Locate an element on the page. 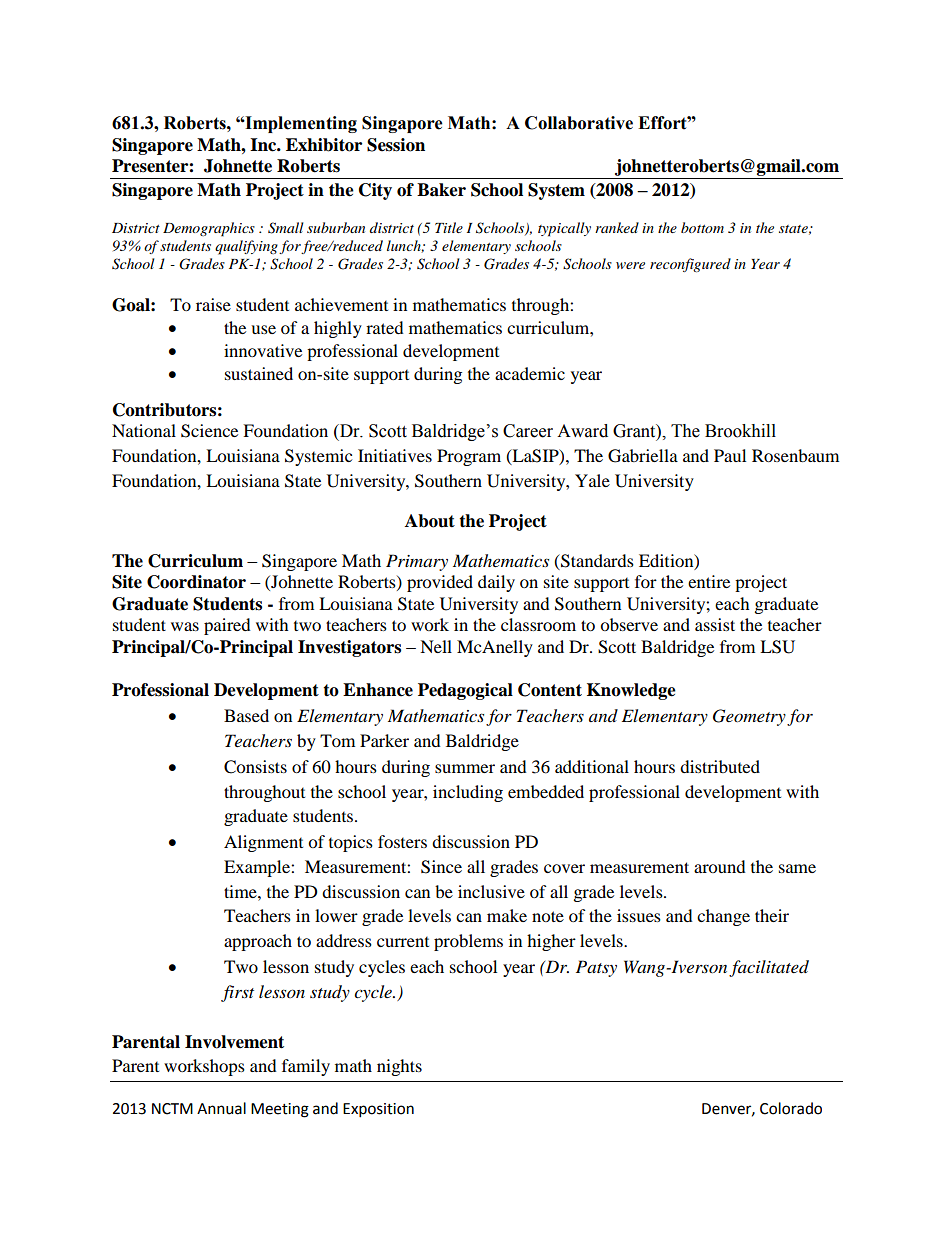 The image size is (952, 1233). bottom is located at coordinates (702, 227).
